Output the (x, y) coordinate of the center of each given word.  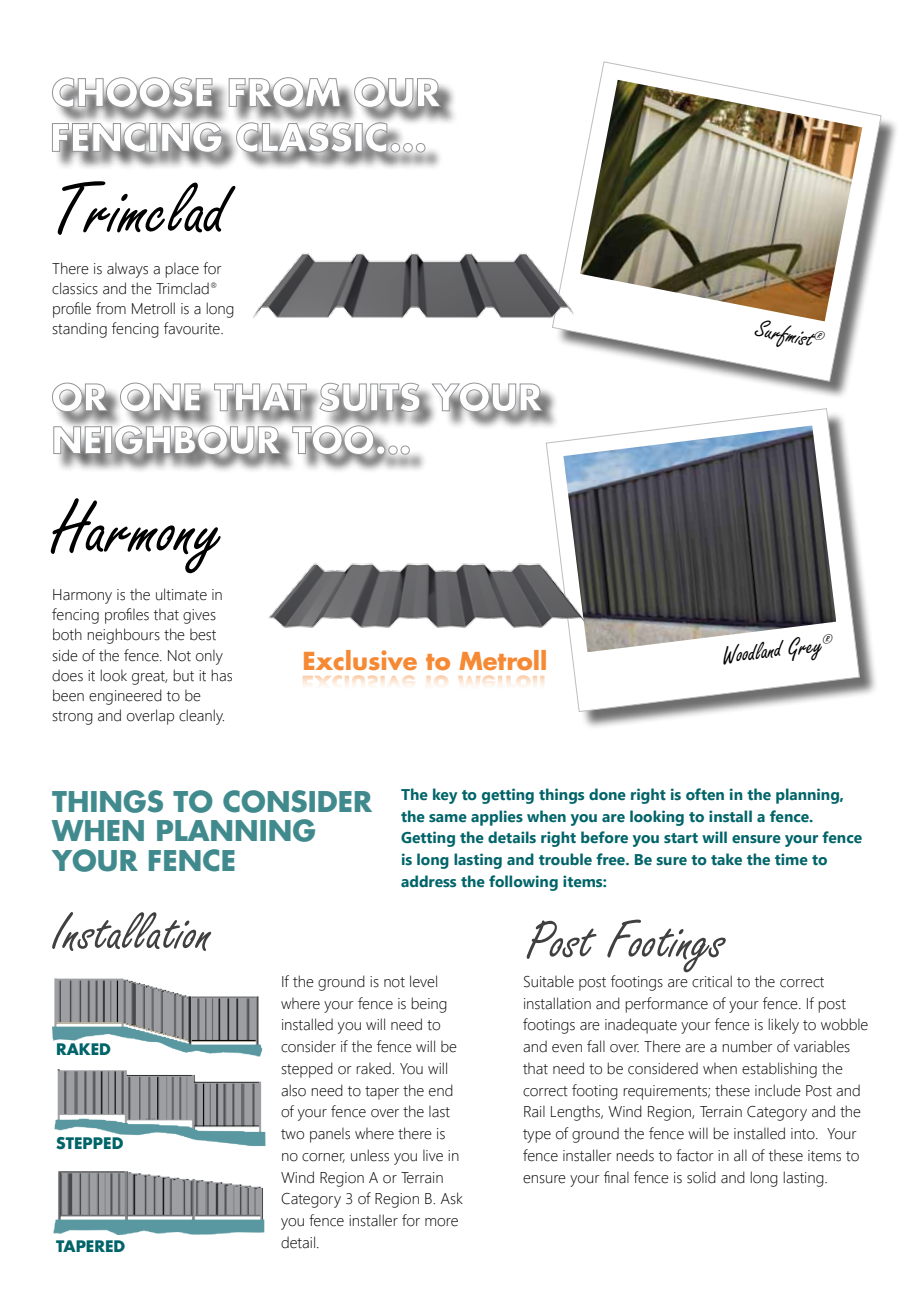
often (705, 794)
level (423, 981)
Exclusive (360, 660)
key (445, 796)
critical (712, 981)
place (182, 270)
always (127, 270)
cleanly (201, 717)
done (607, 794)
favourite (193, 328)
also (293, 1090)
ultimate (181, 594)
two (292, 1134)
